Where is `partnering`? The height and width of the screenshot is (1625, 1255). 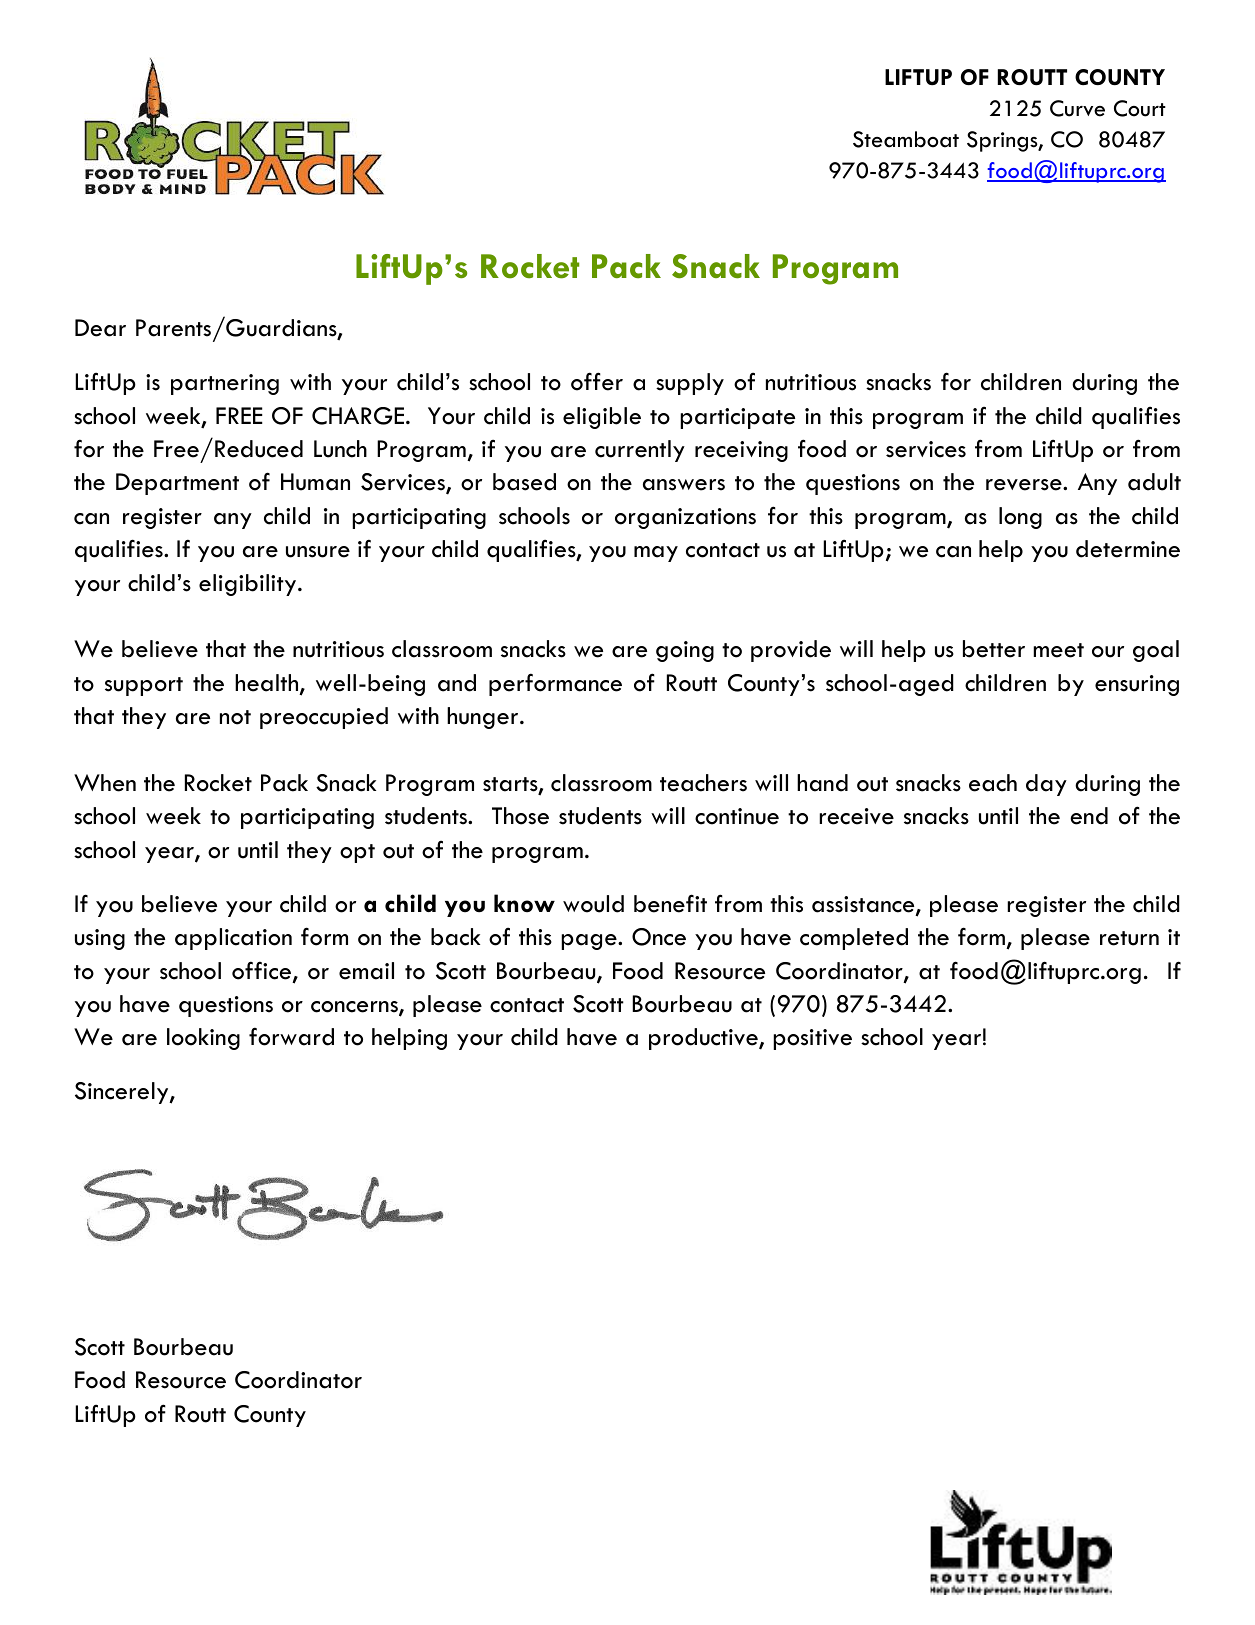
partnering is located at coordinates (225, 384).
